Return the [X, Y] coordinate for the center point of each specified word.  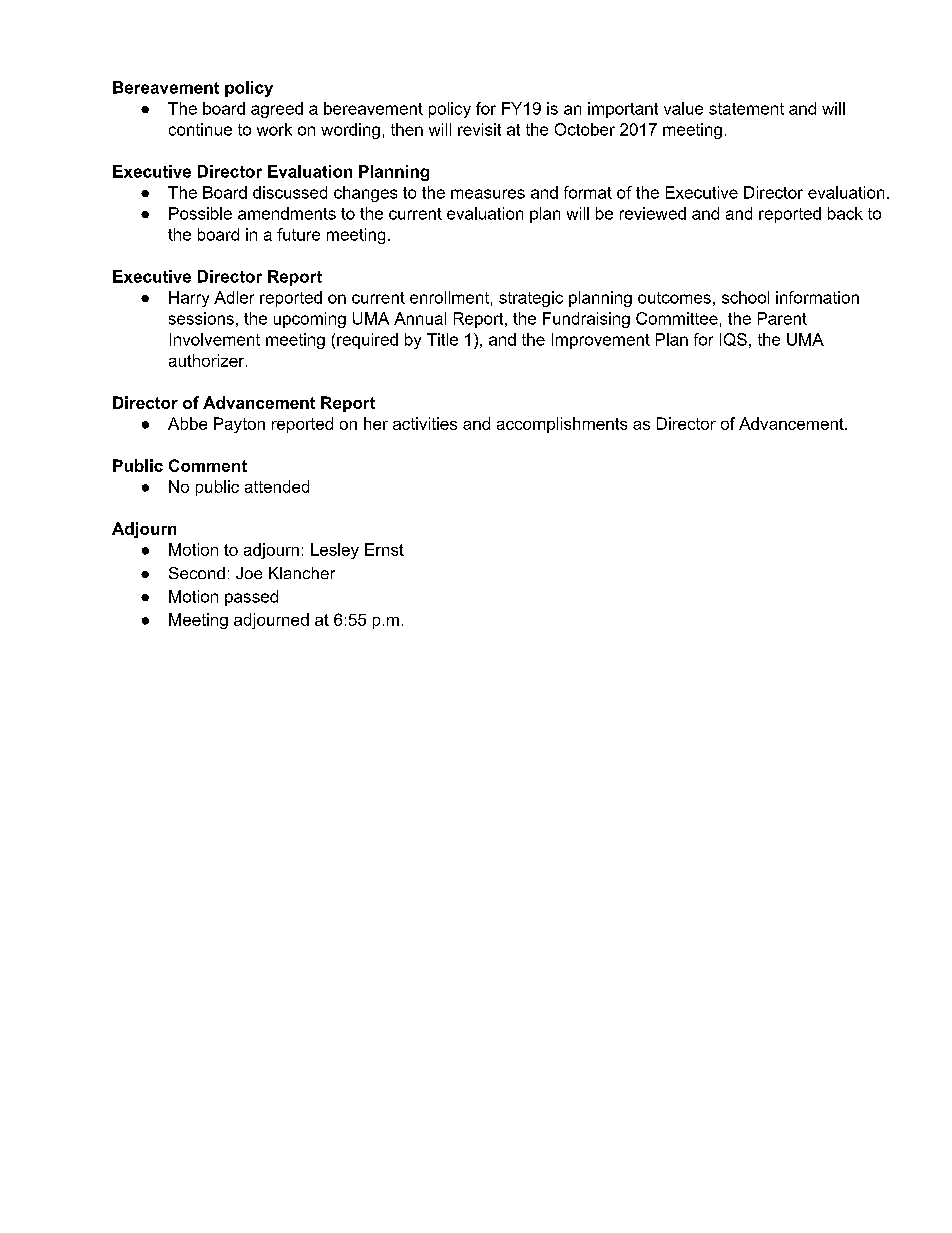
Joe [249, 573]
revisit [479, 129]
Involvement [215, 339]
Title [442, 339]
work [274, 129]
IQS [733, 339]
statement [746, 109]
